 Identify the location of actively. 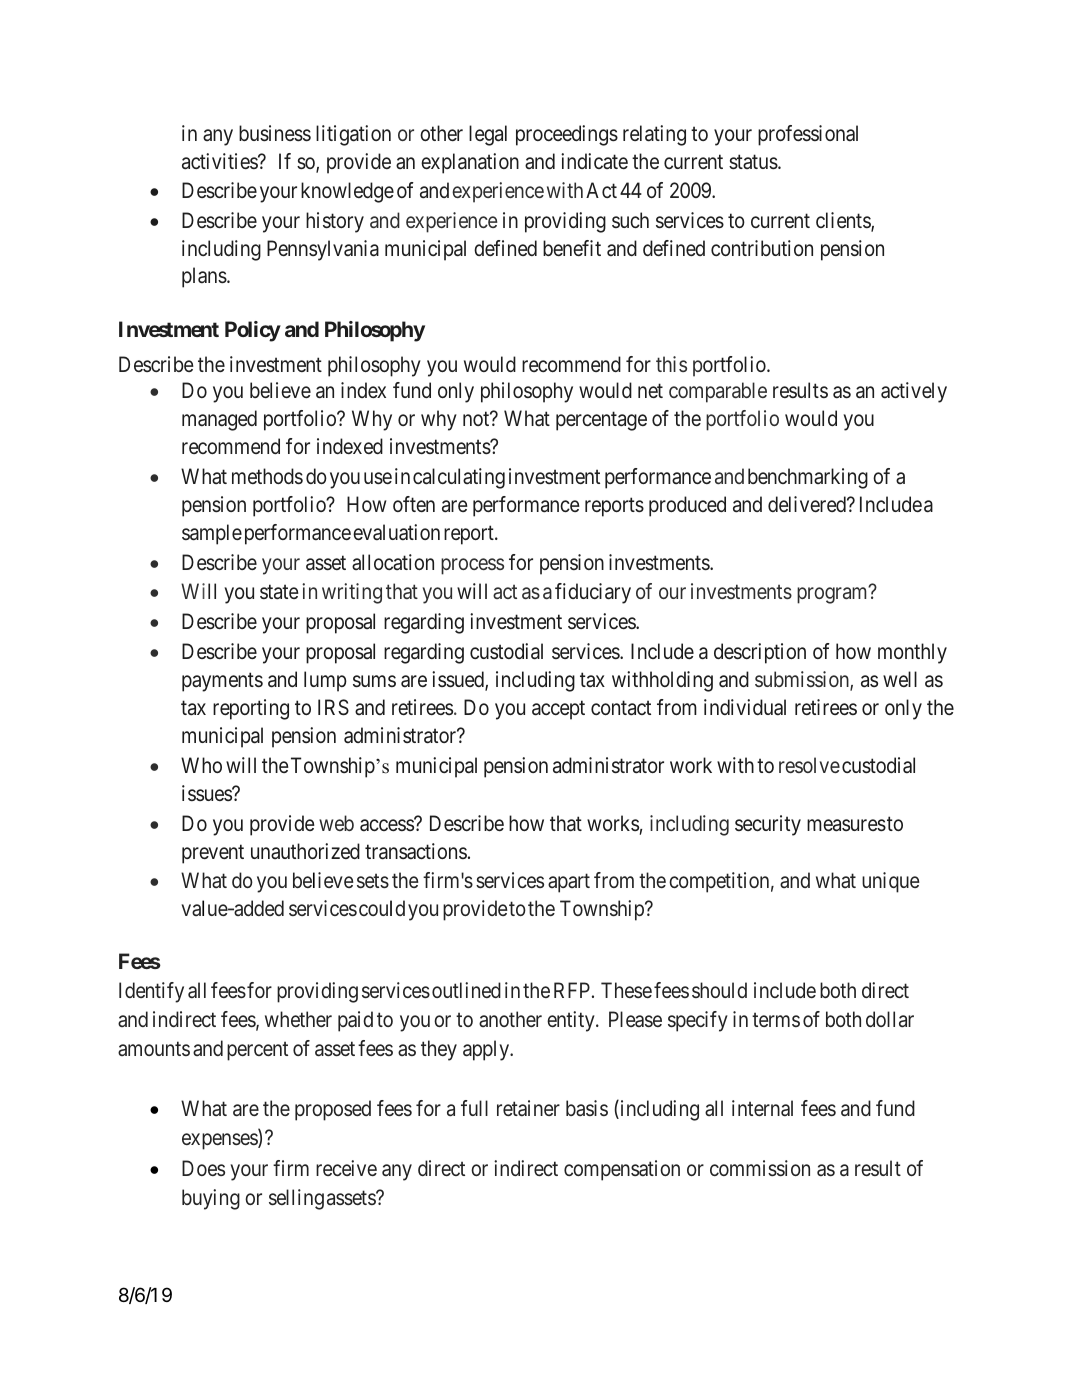
(914, 392).
